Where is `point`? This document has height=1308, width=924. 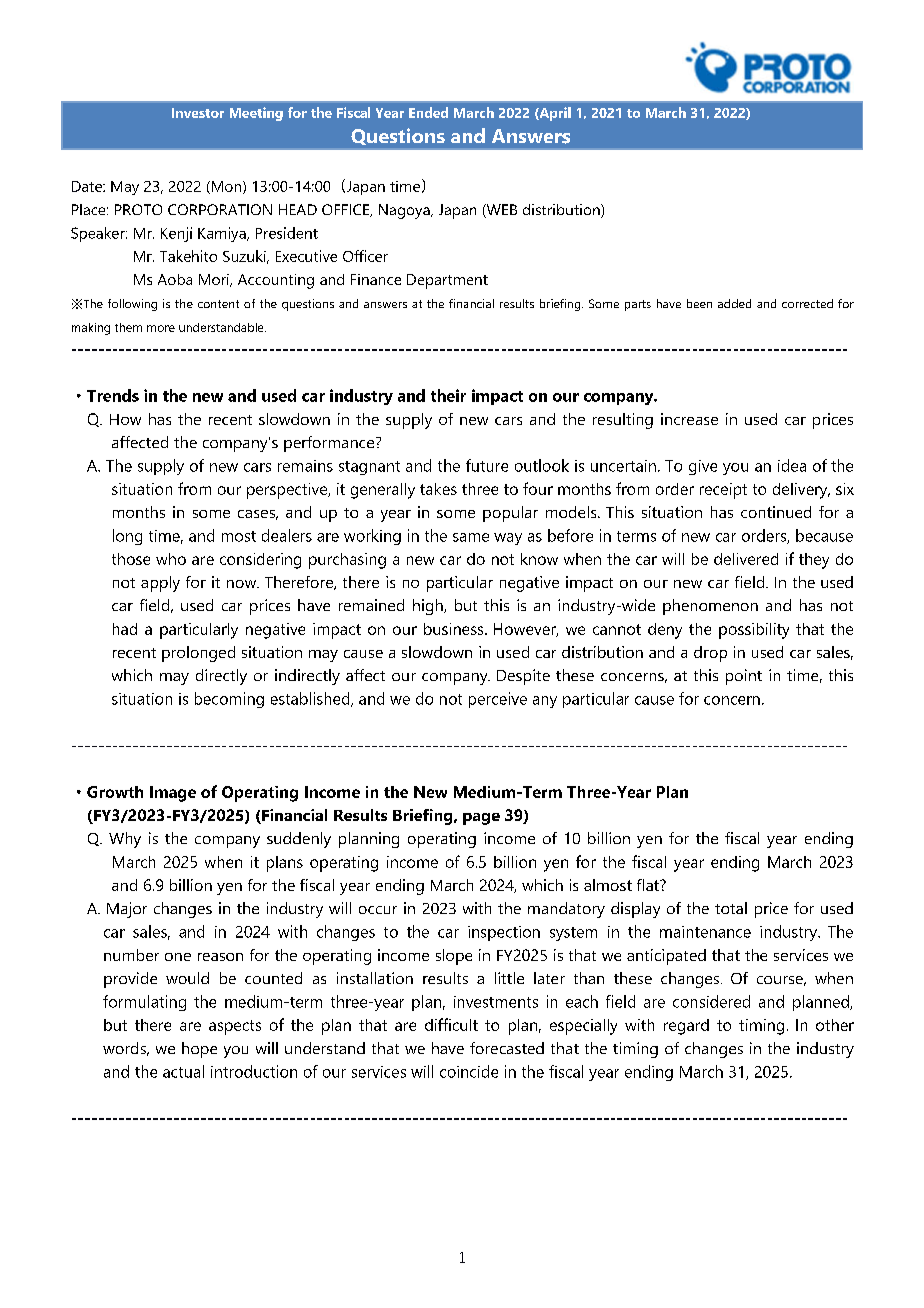 point is located at coordinates (744, 677).
